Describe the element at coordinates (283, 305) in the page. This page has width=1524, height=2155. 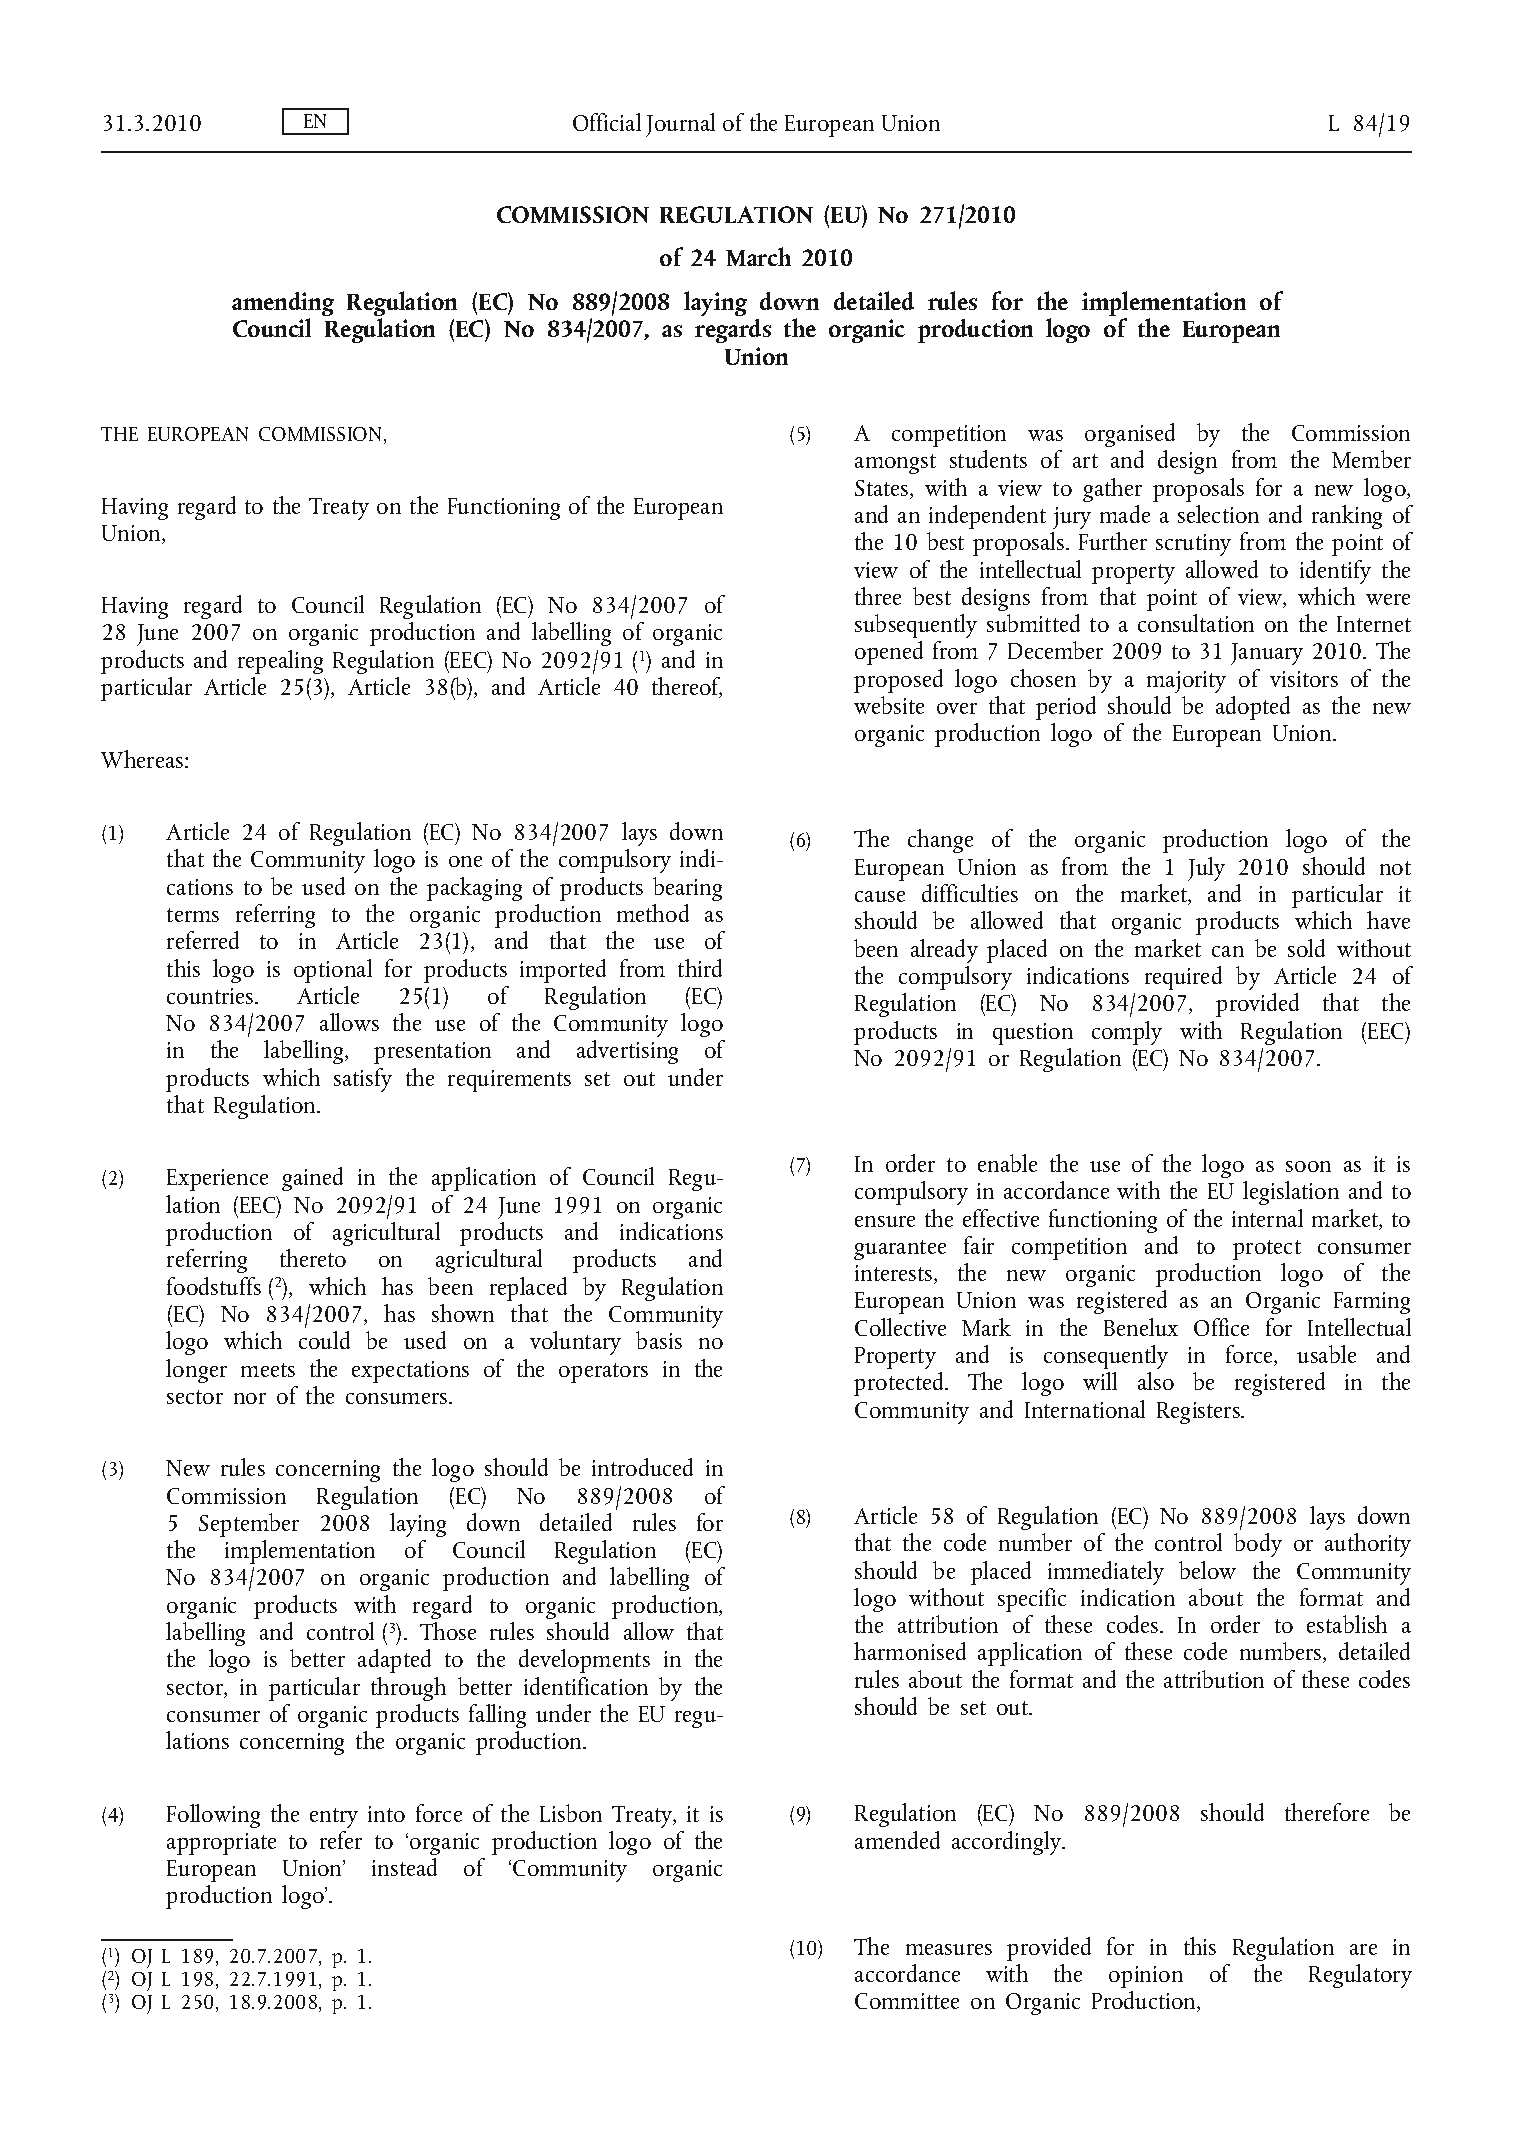
I see `amending` at that location.
